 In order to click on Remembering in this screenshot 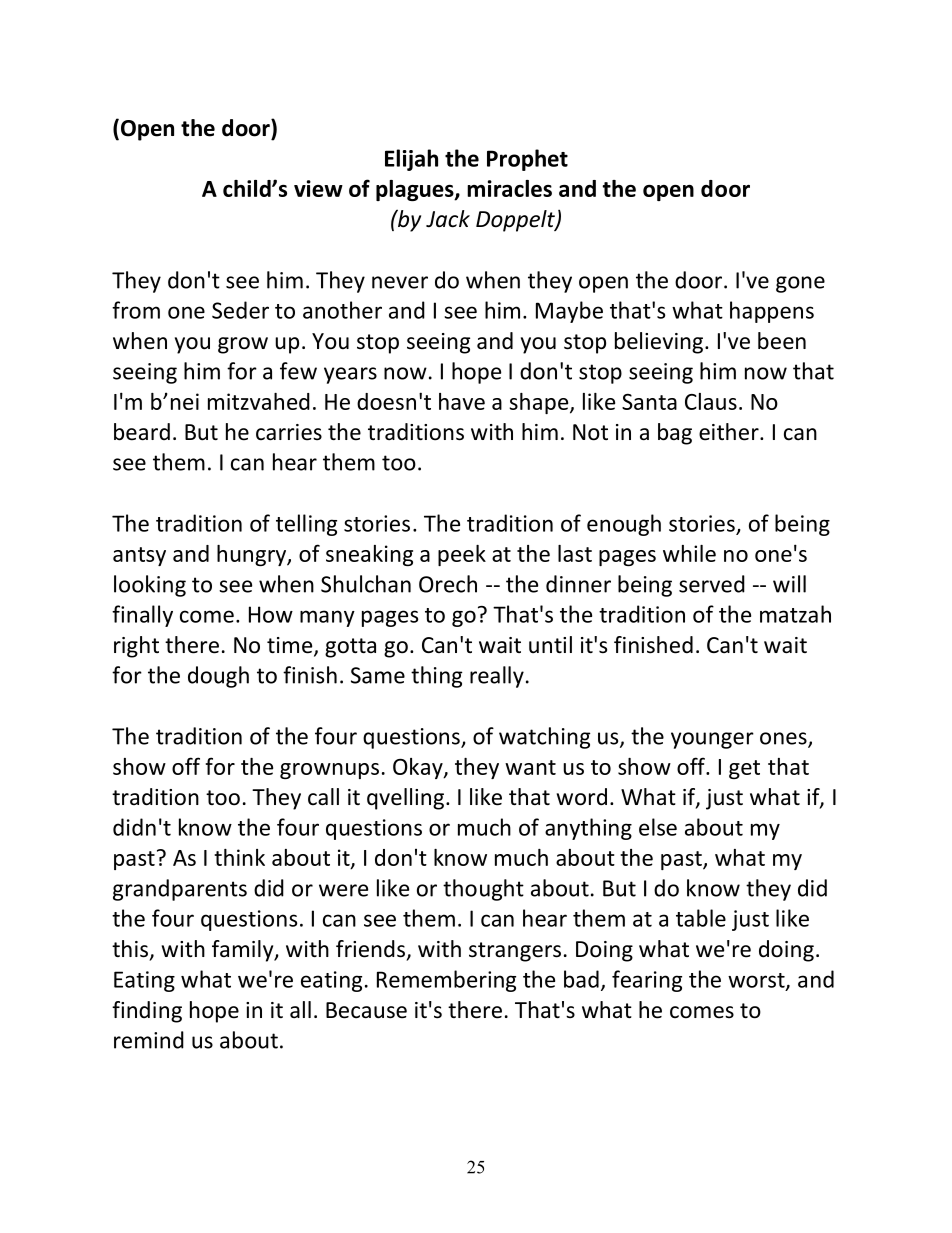, I will do `click(446, 981)`.
